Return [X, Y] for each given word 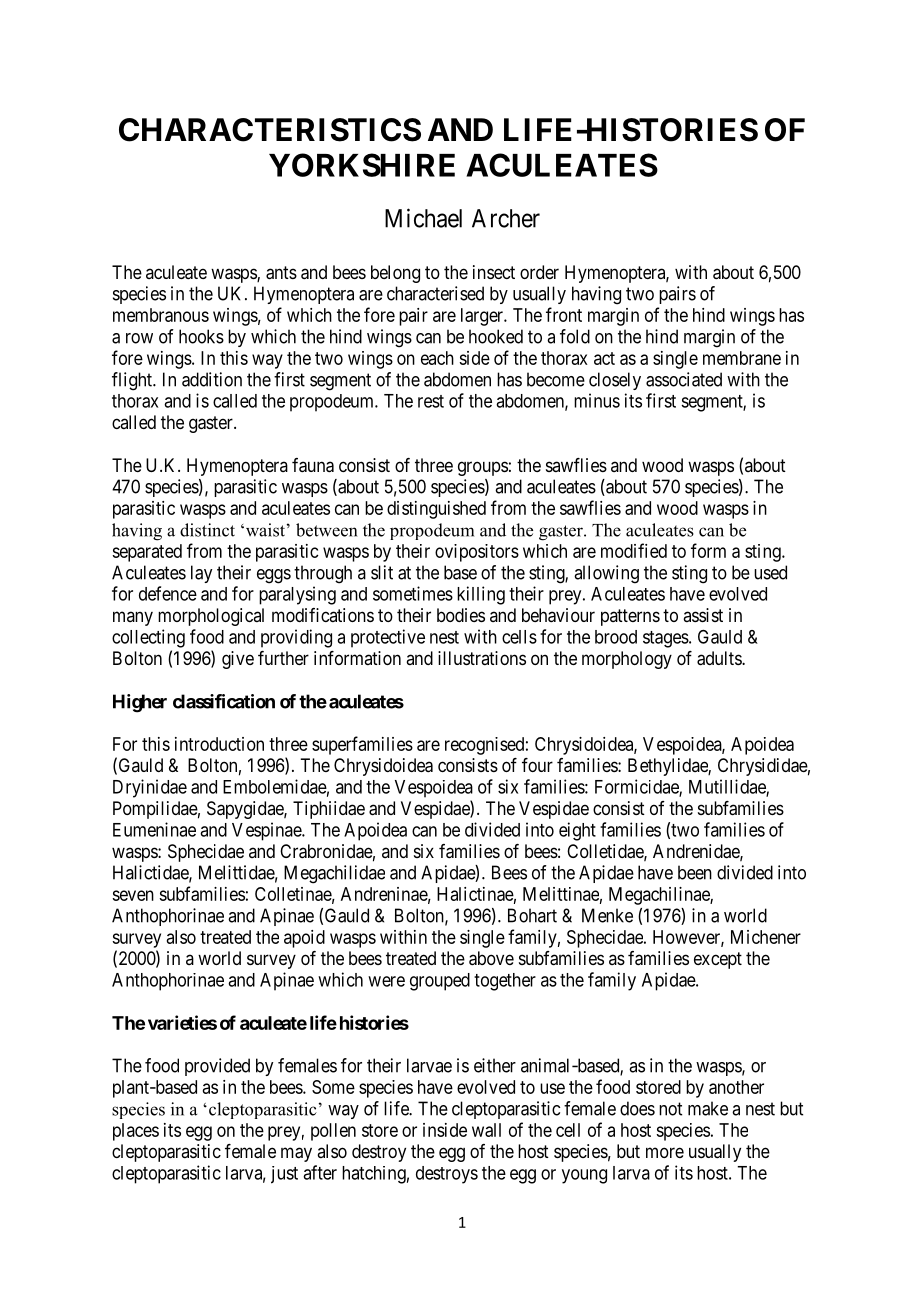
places [136, 1132]
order [539, 272]
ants [281, 273]
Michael [423, 218]
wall [486, 1130]
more [665, 1152]
